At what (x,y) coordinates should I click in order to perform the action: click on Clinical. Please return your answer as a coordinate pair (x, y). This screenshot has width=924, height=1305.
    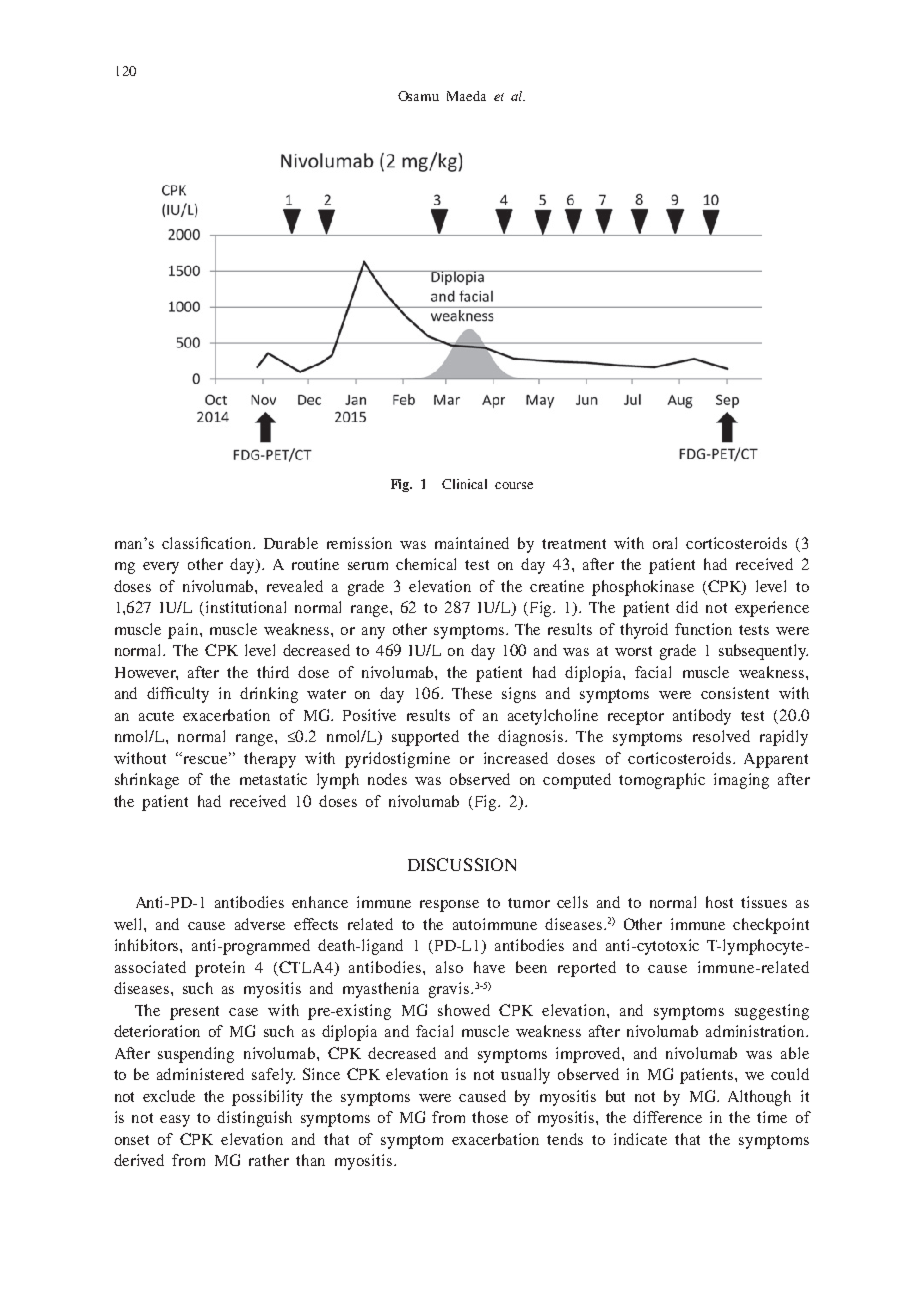
    Looking at the image, I should click on (464, 484).
